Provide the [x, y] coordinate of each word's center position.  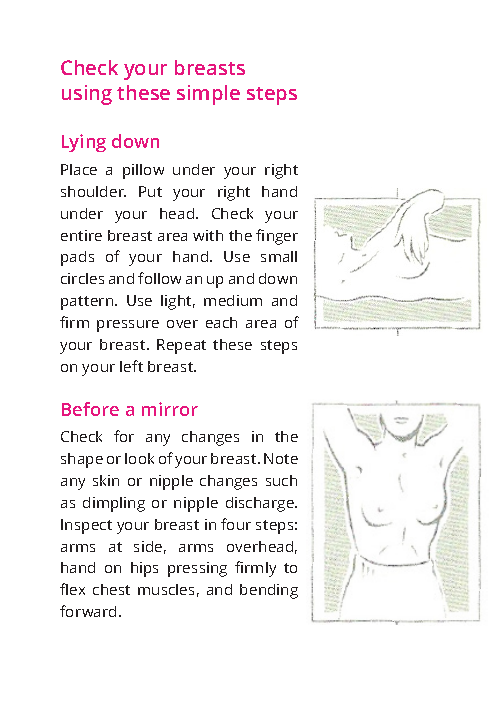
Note [281, 458]
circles [82, 278]
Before [90, 409]
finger [277, 237]
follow [159, 278]
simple [208, 95]
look [139, 458]
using [87, 95]
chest [111, 589]
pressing [197, 569]
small [279, 256]
